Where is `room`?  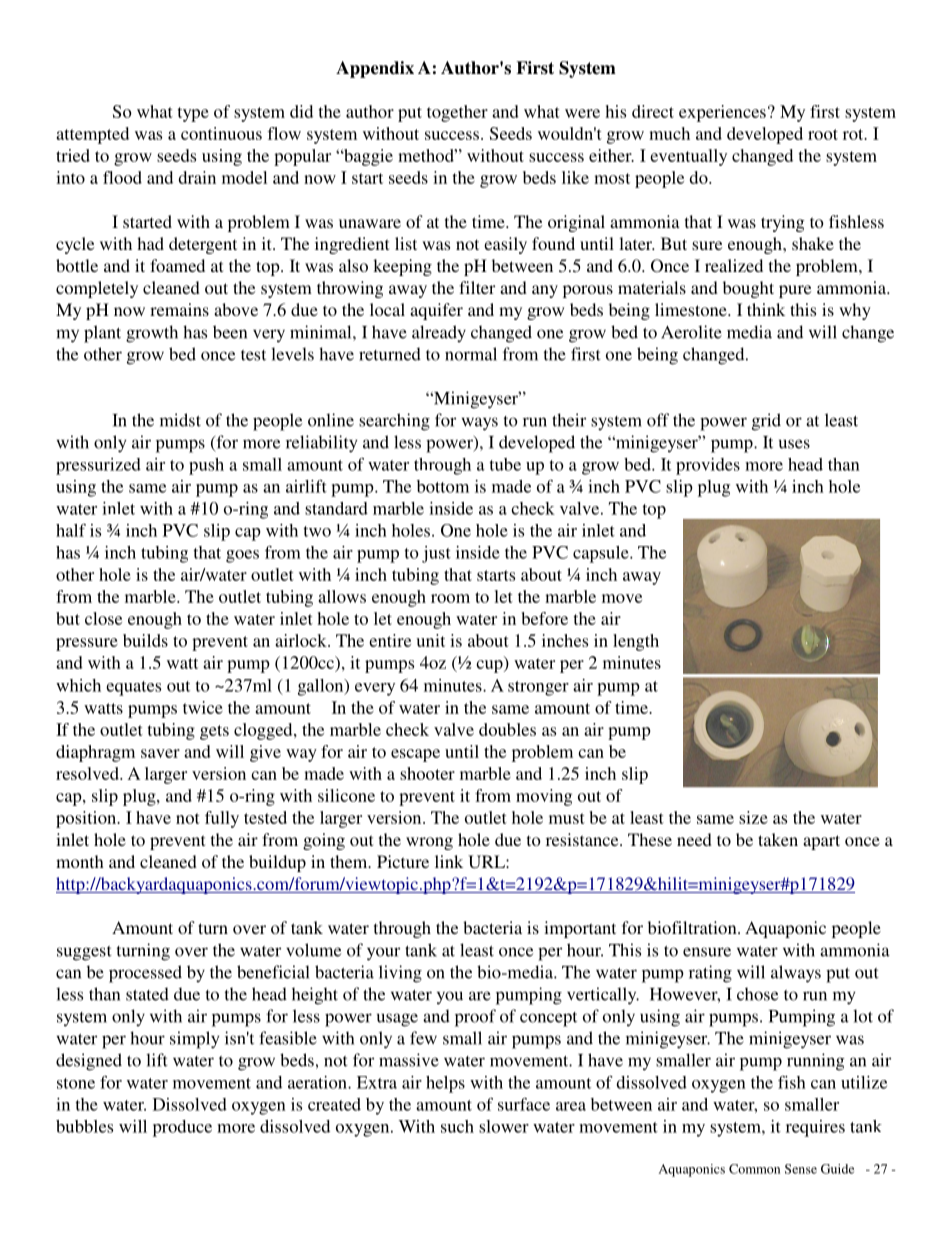 room is located at coordinates (450, 598).
